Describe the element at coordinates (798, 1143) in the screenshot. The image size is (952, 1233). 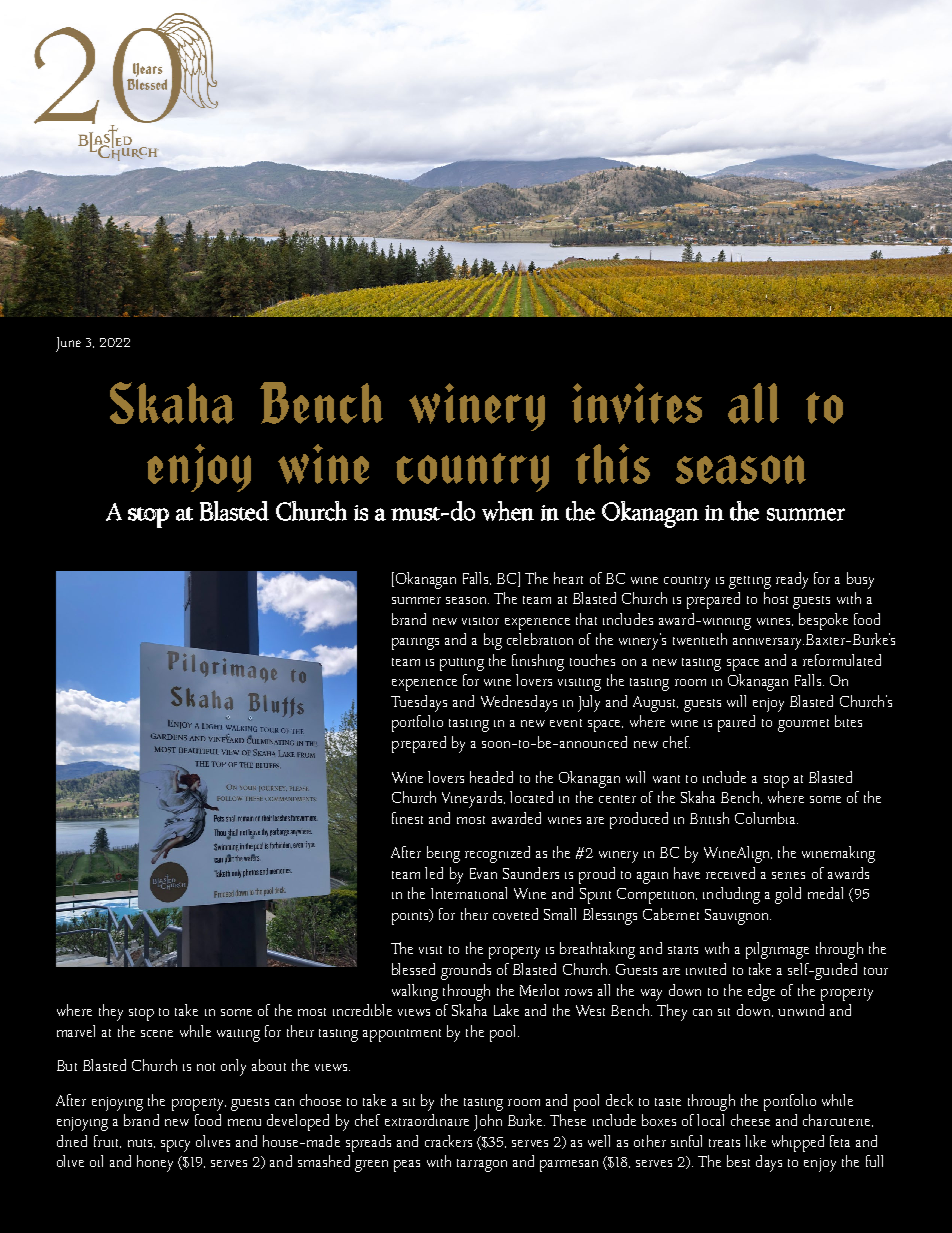
I see `whipped` at that location.
